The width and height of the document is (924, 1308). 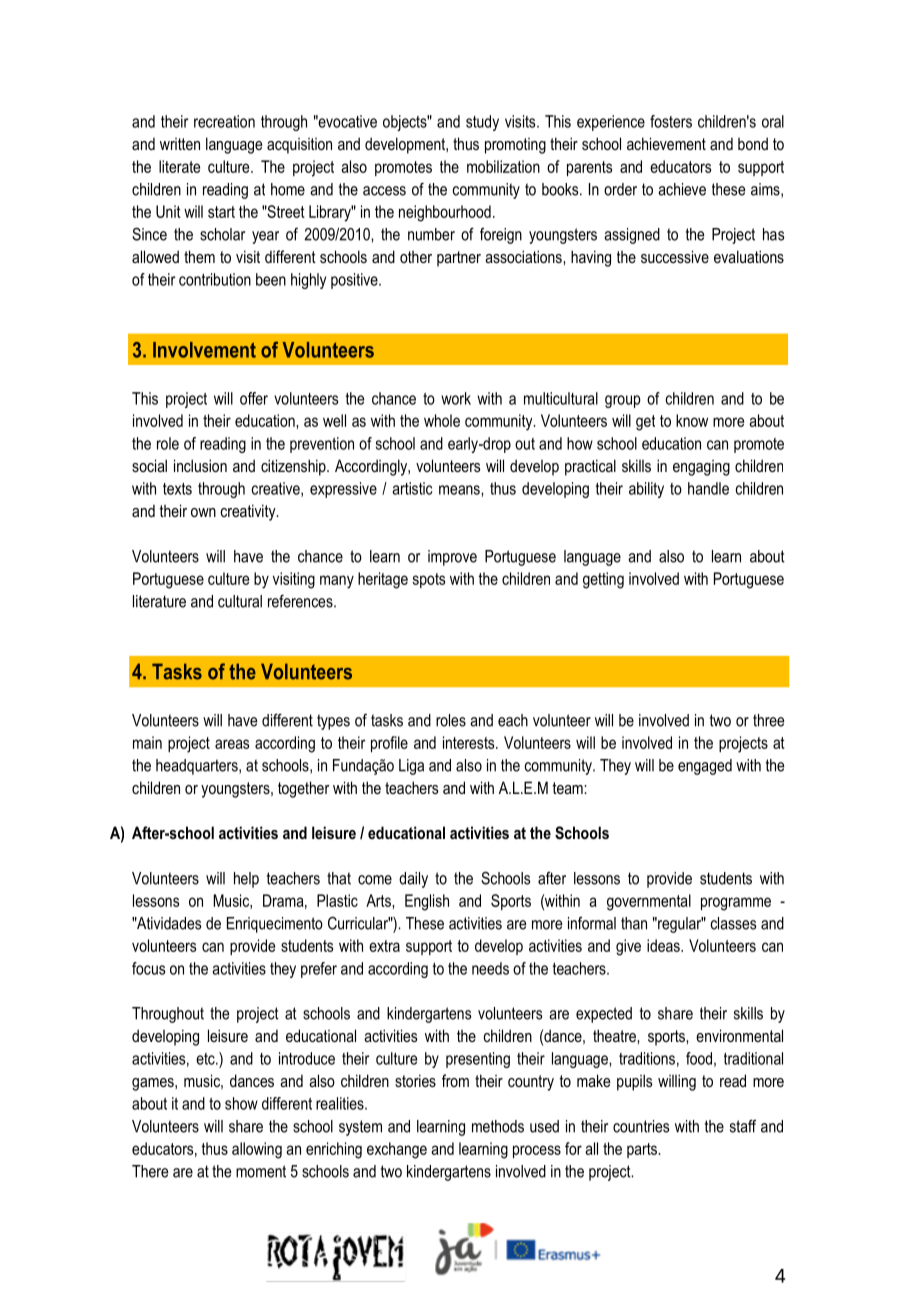 I want to click on programme, so click(x=736, y=904).
